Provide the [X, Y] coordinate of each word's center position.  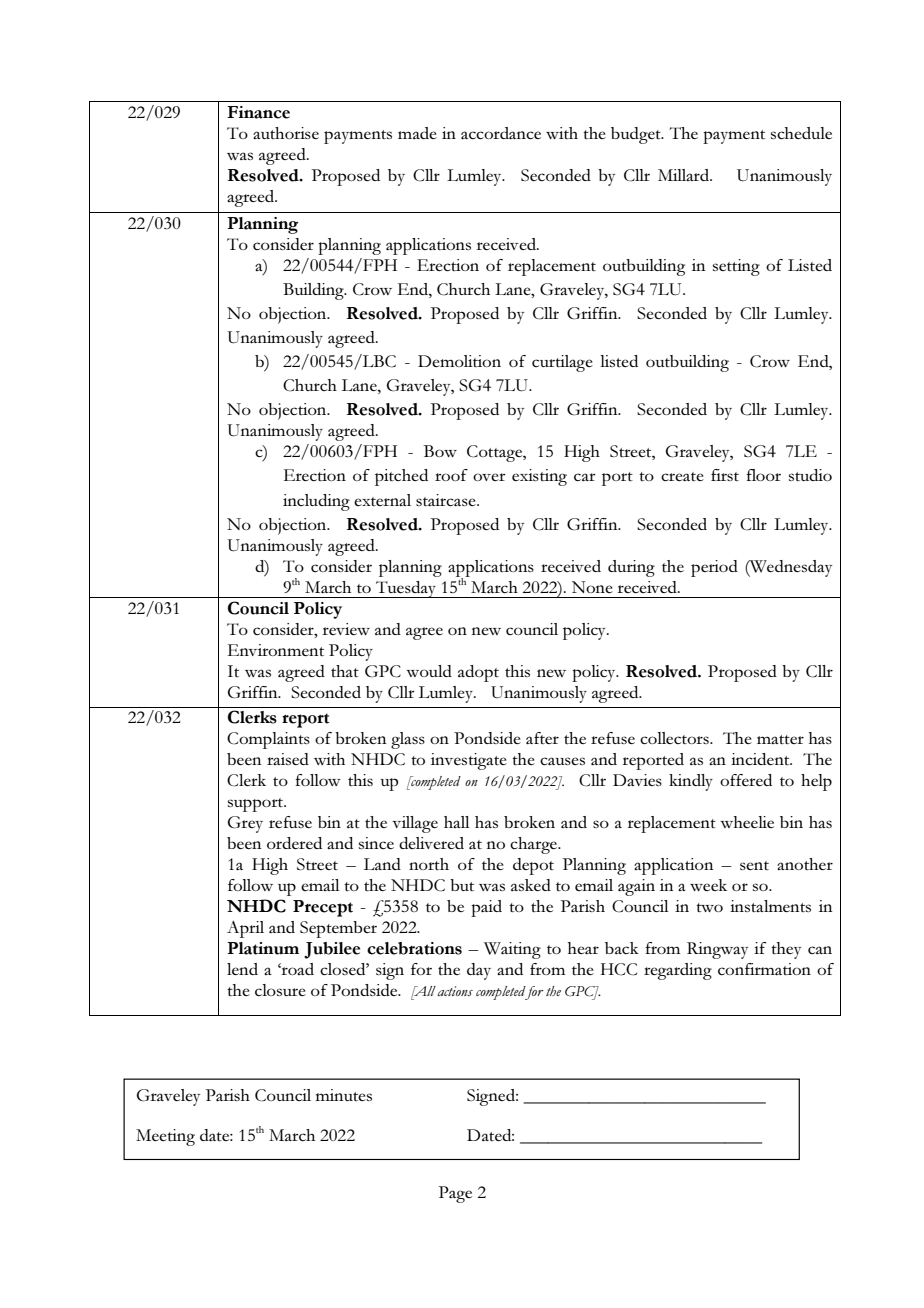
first [725, 475]
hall [457, 822]
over [489, 477]
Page [455, 1194]
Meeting [165, 1137]
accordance [501, 133]
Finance [258, 112]
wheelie [747, 822]
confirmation [764, 969]
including [316, 502]
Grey [245, 824]
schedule [801, 133]
